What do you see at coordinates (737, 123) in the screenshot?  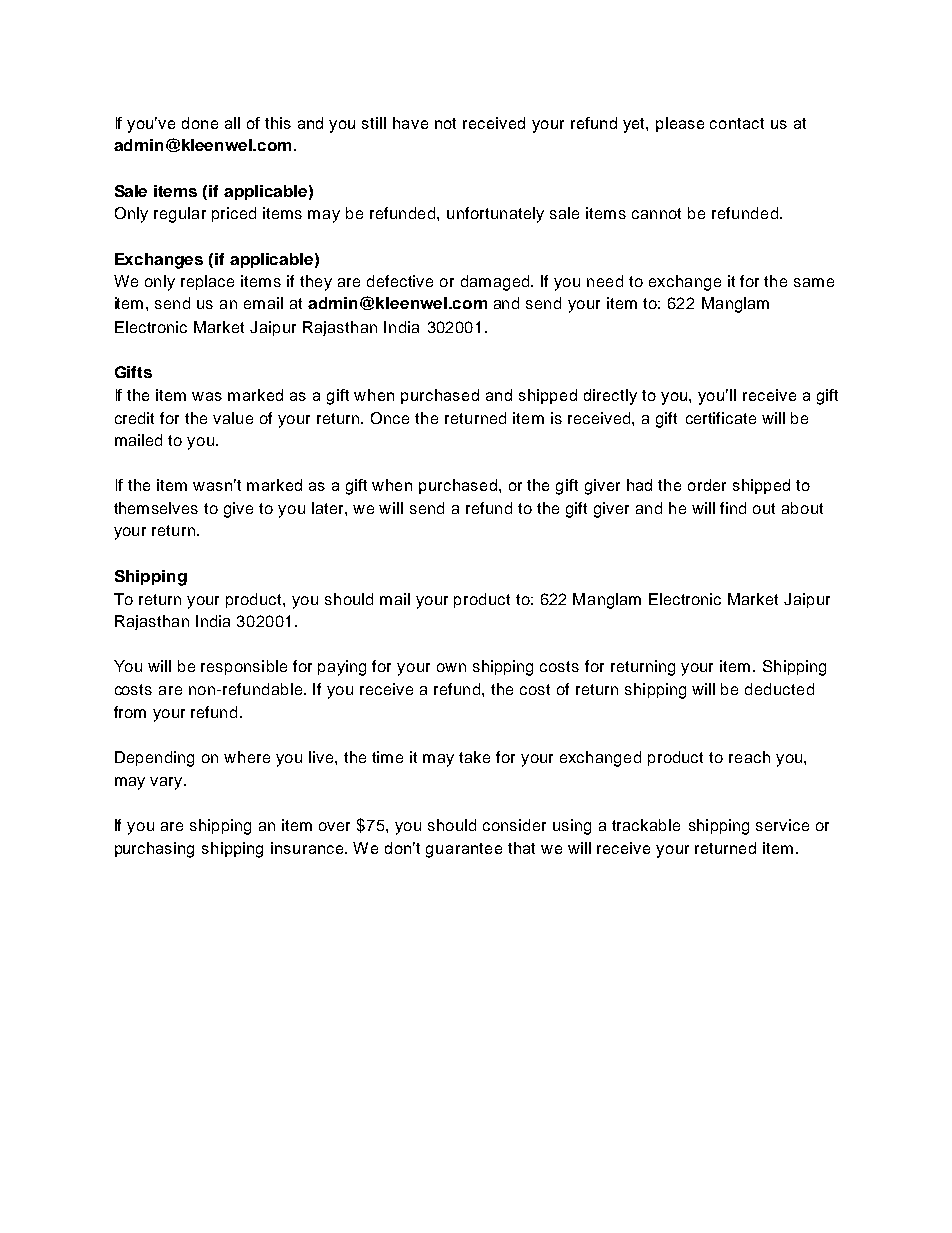 I see `contact` at bounding box center [737, 123].
